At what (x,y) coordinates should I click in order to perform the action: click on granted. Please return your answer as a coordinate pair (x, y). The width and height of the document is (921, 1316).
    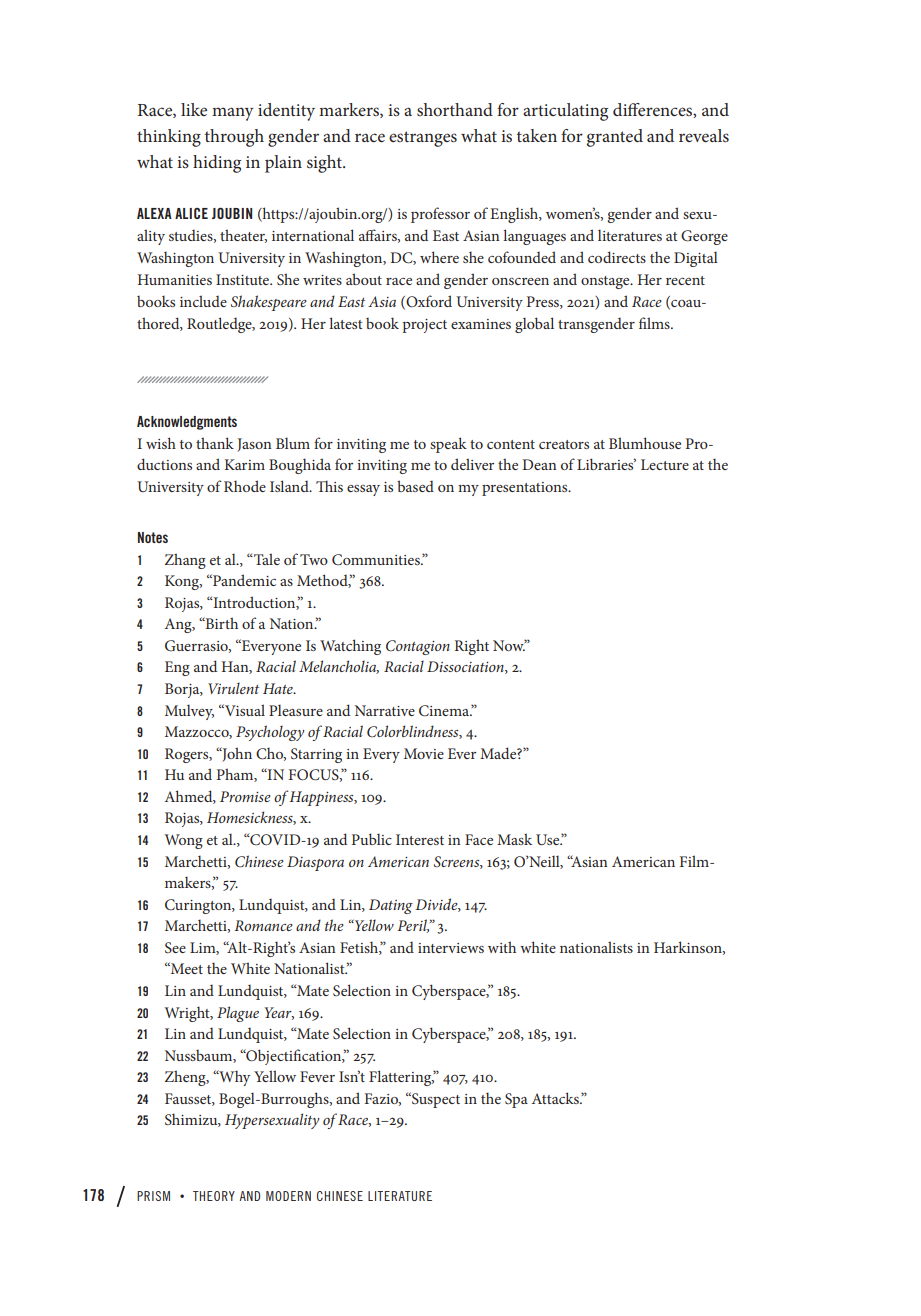
    Looking at the image, I should click on (615, 138).
